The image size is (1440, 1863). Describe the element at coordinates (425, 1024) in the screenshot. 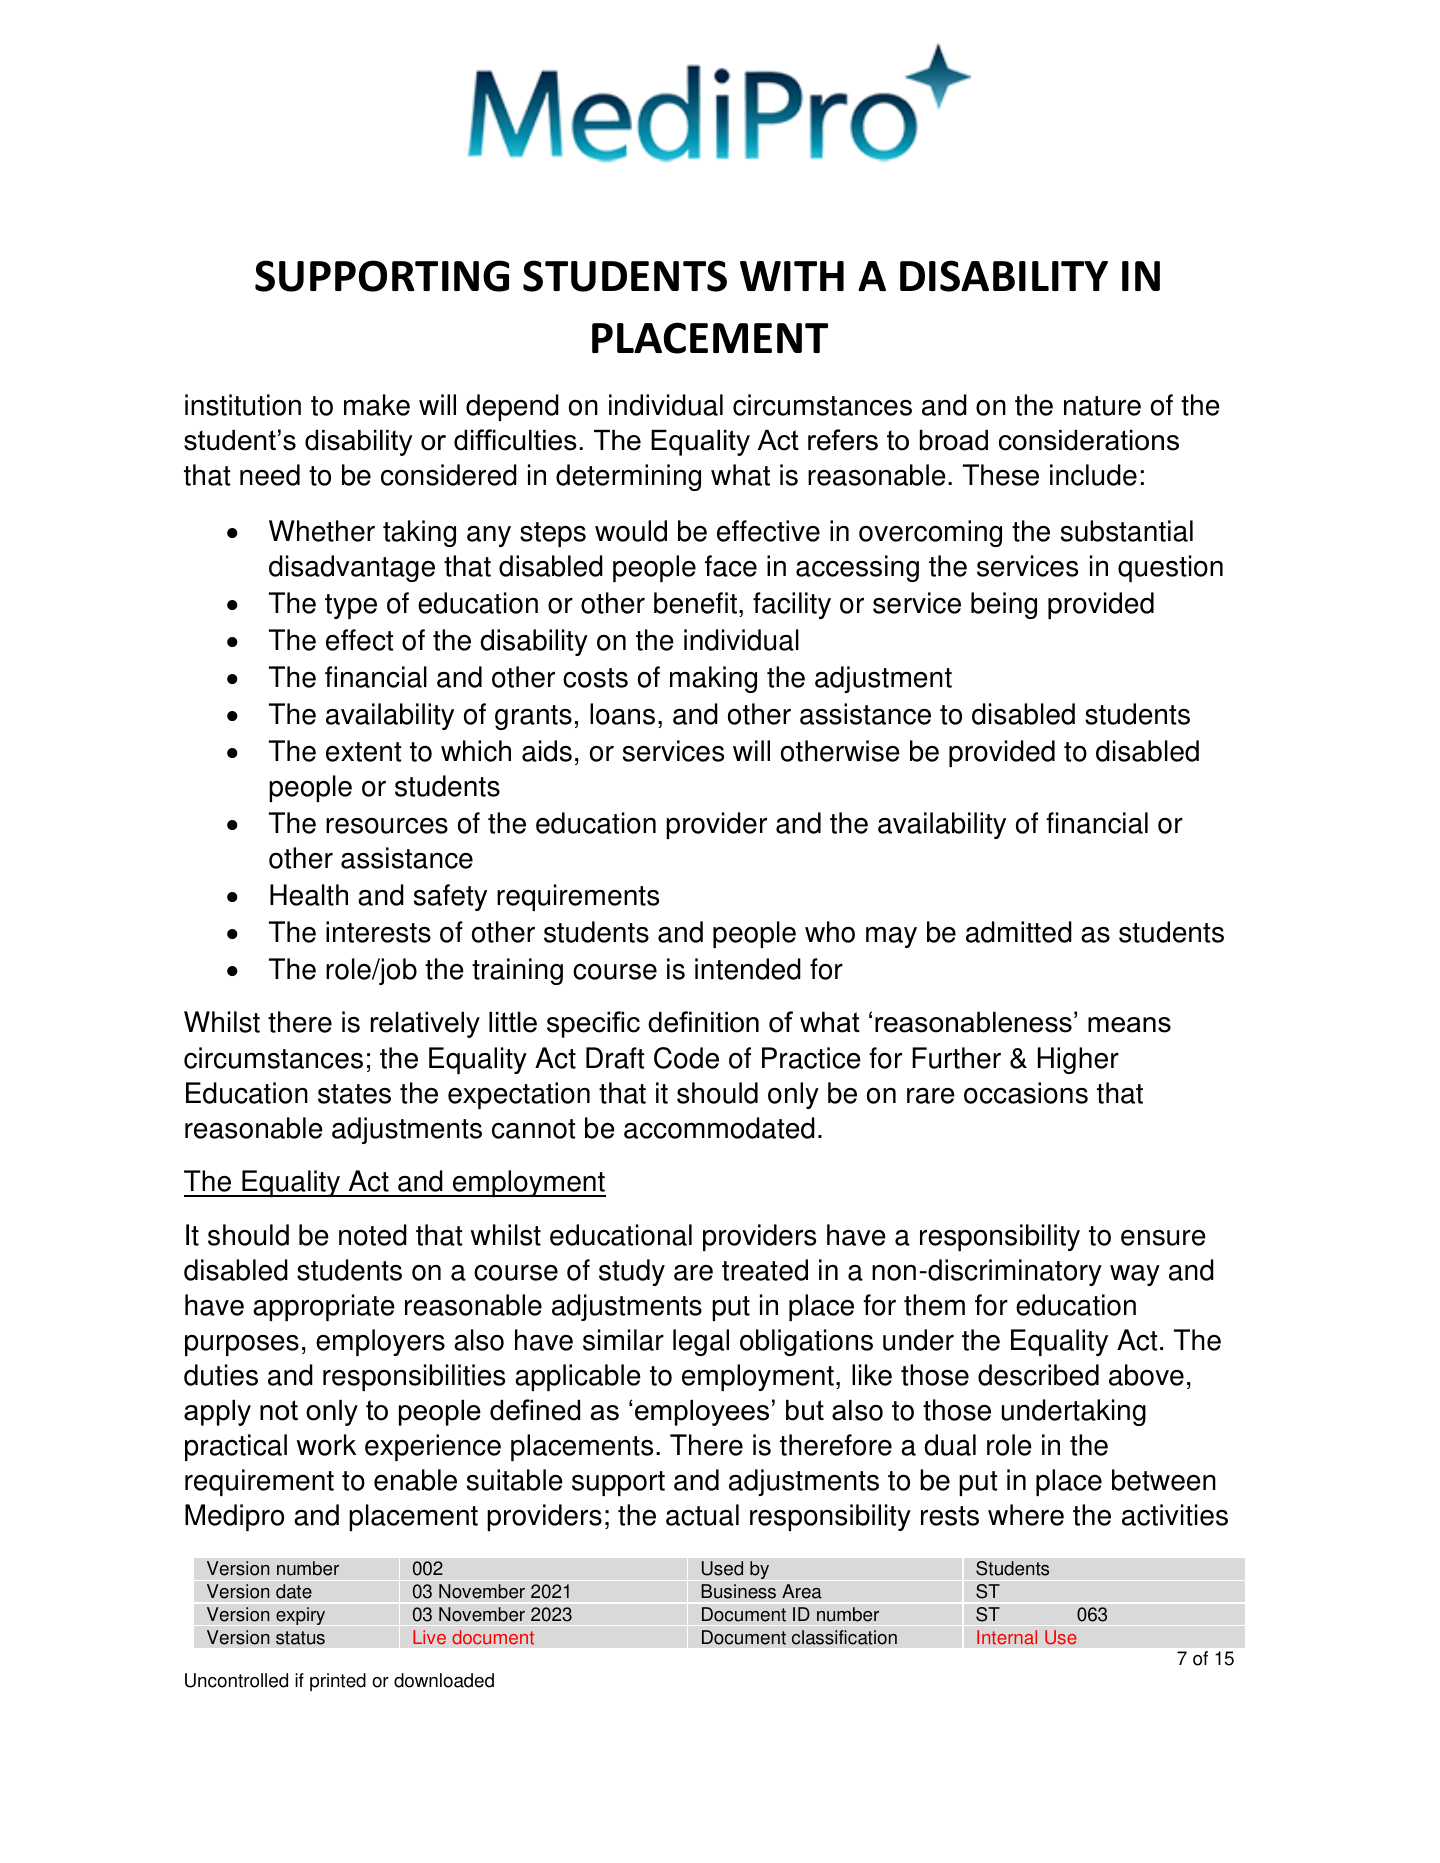

I see `relatively` at that location.
